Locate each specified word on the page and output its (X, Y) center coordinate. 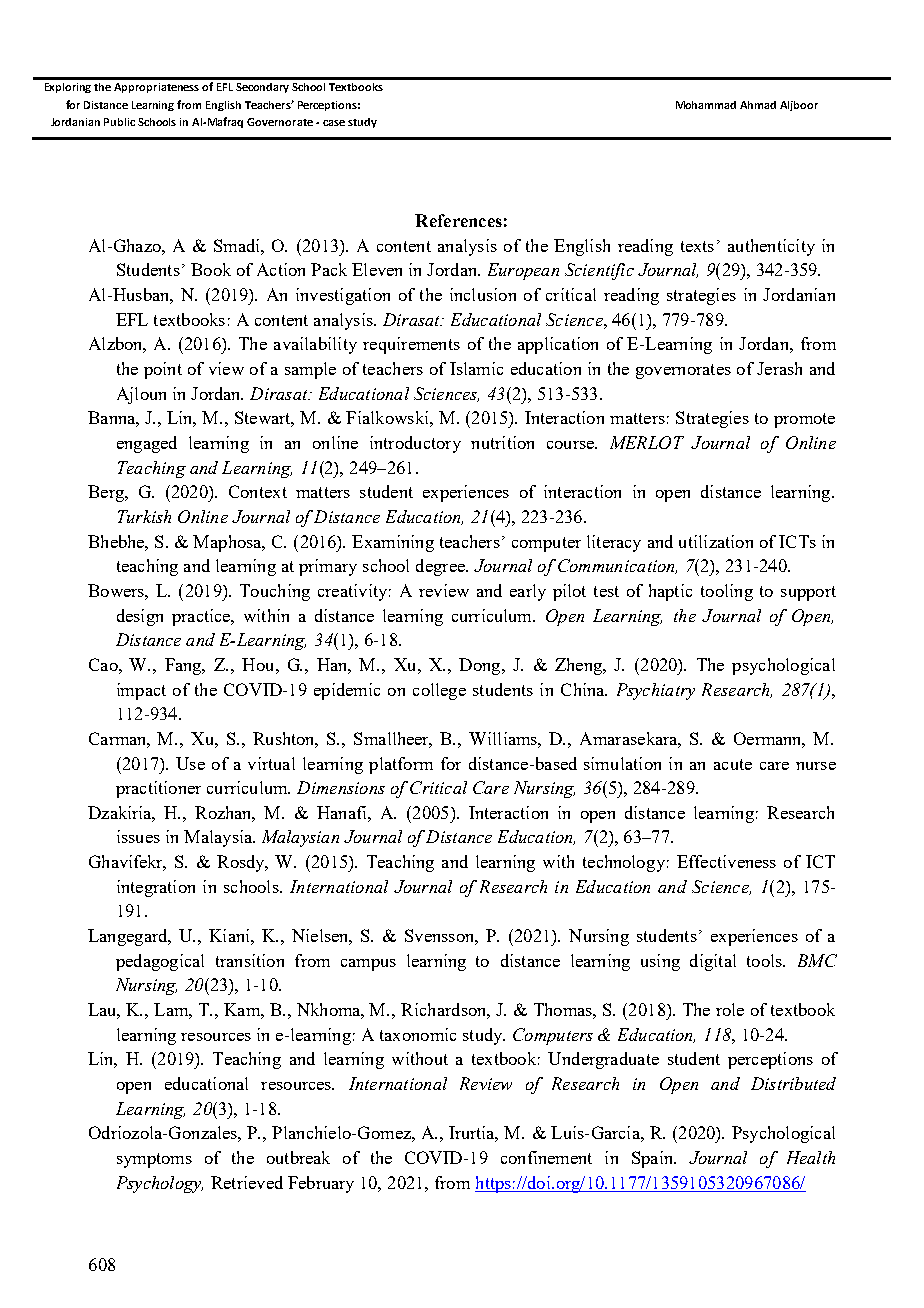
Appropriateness (156, 88)
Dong (481, 666)
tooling (727, 592)
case (334, 123)
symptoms (154, 1160)
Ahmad (758, 105)
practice (202, 617)
